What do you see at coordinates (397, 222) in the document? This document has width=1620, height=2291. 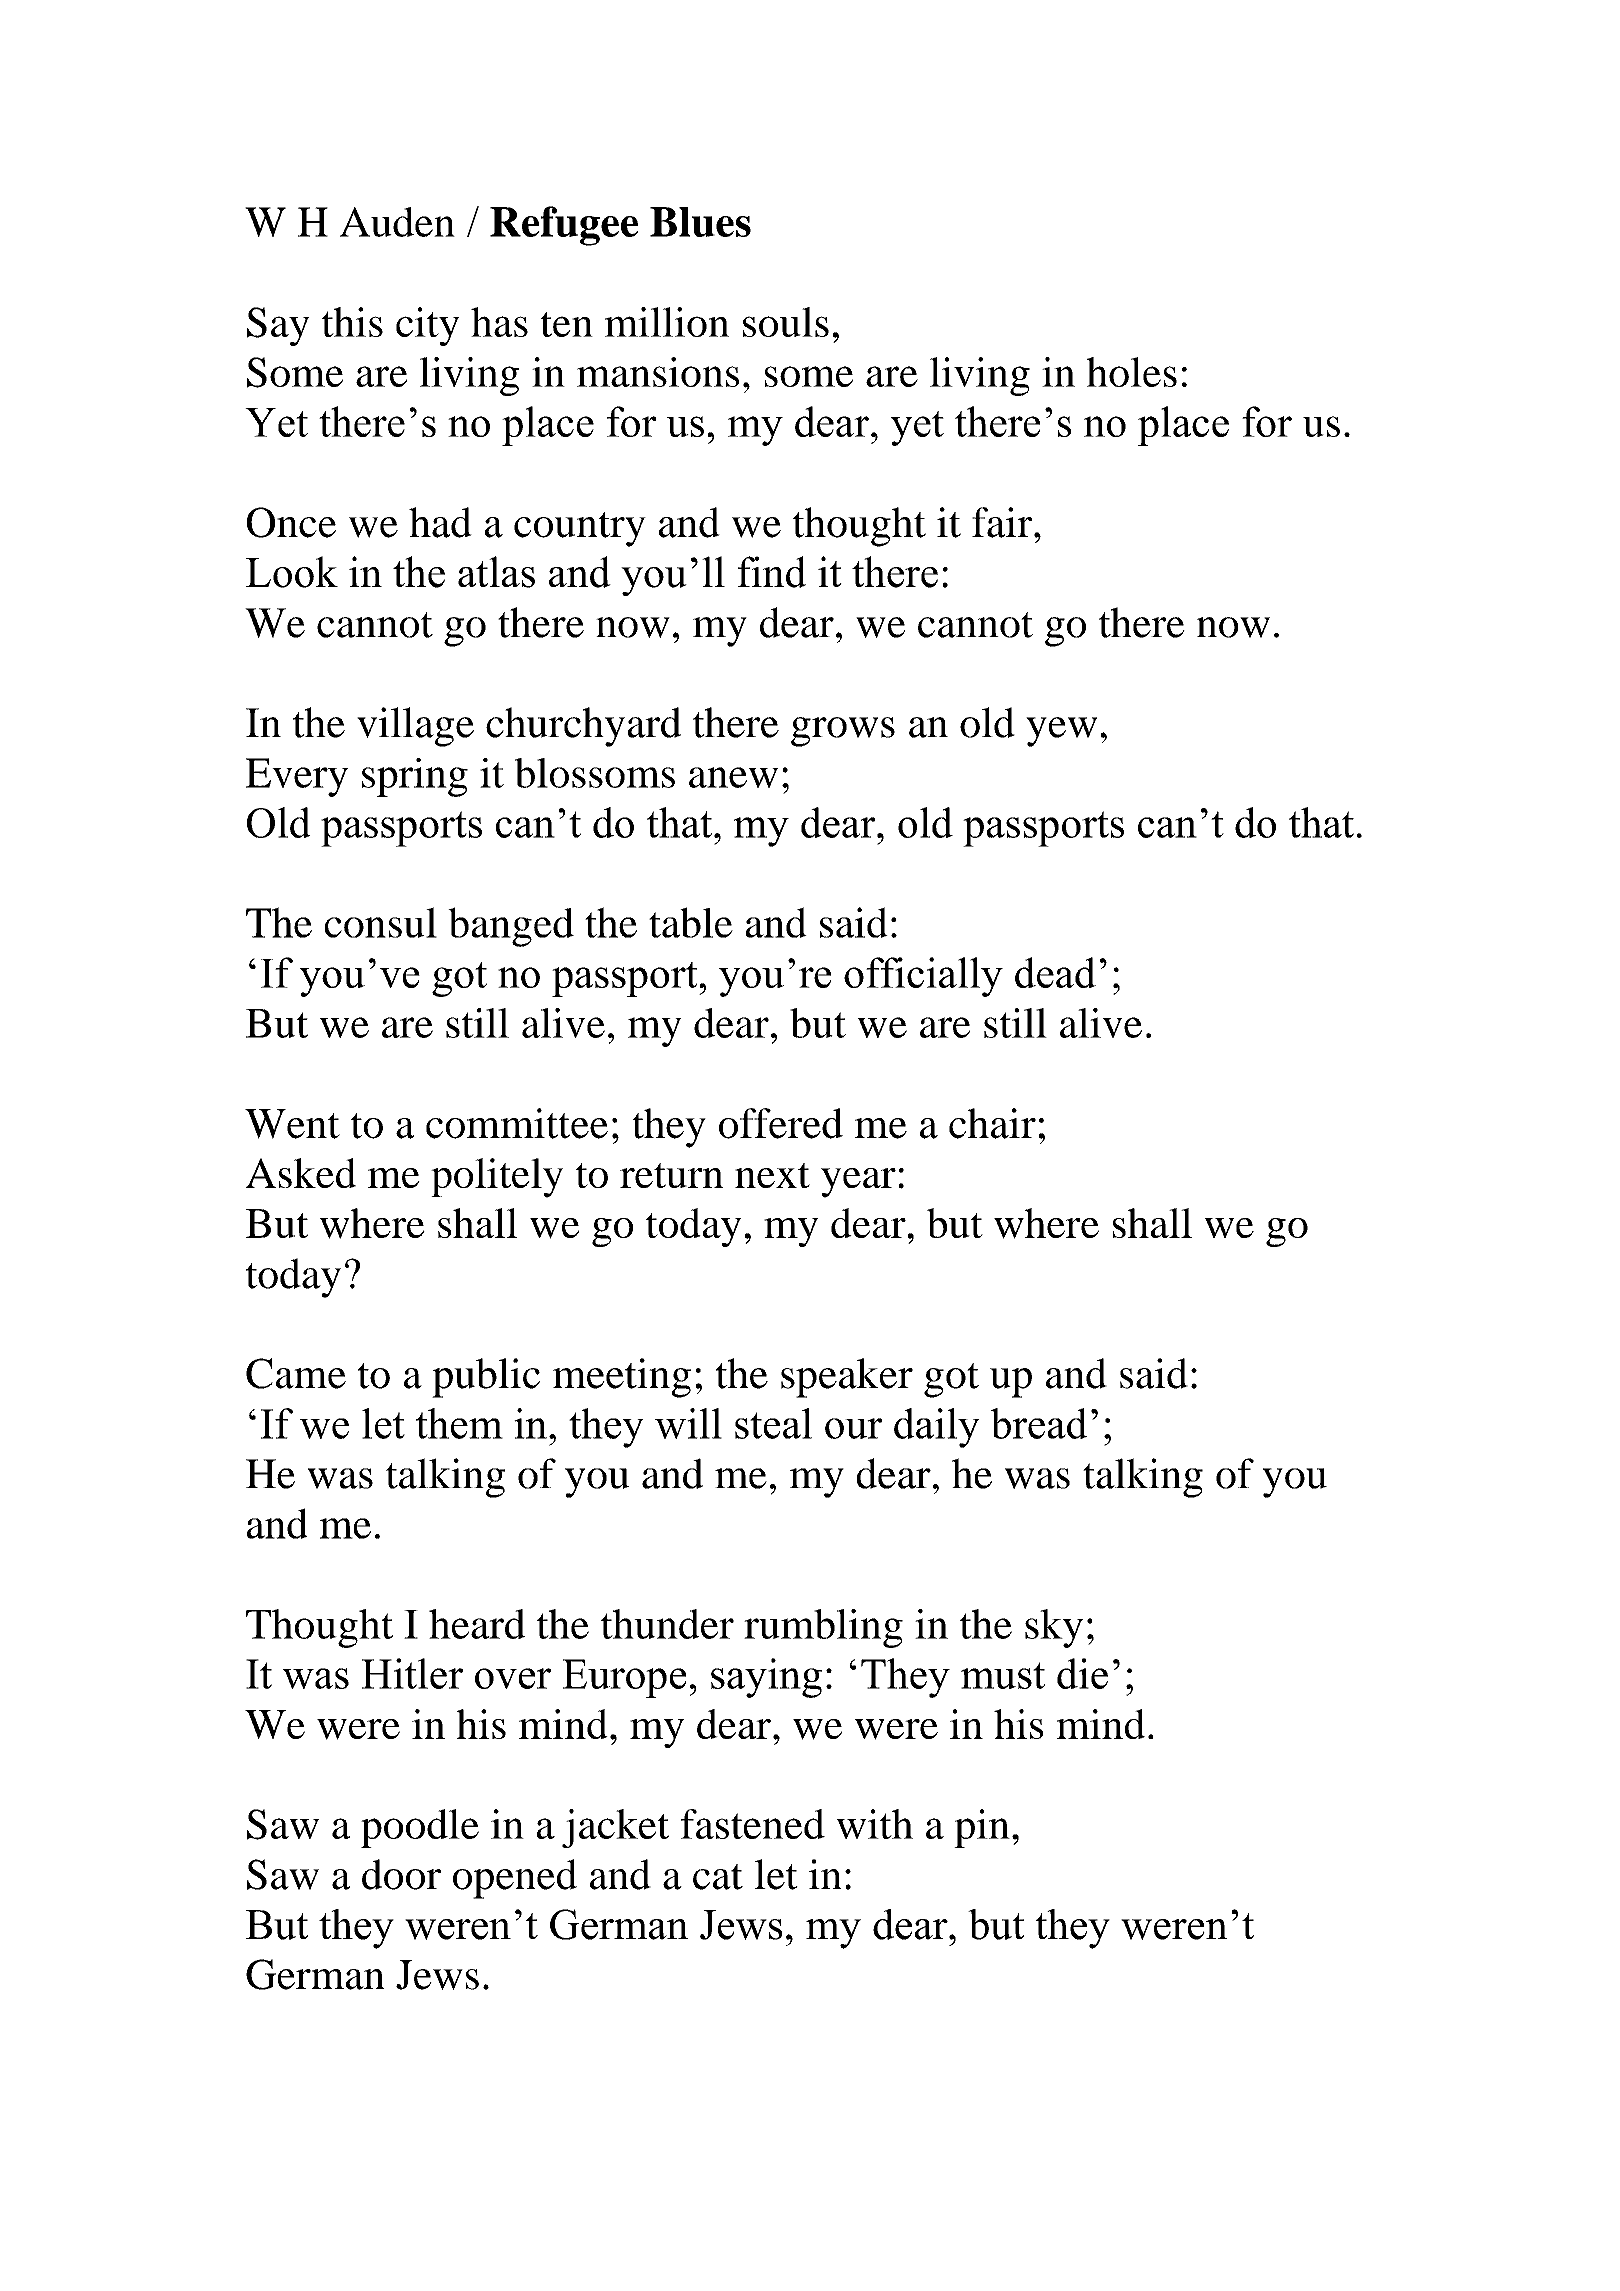 I see `Auden` at bounding box center [397, 222].
